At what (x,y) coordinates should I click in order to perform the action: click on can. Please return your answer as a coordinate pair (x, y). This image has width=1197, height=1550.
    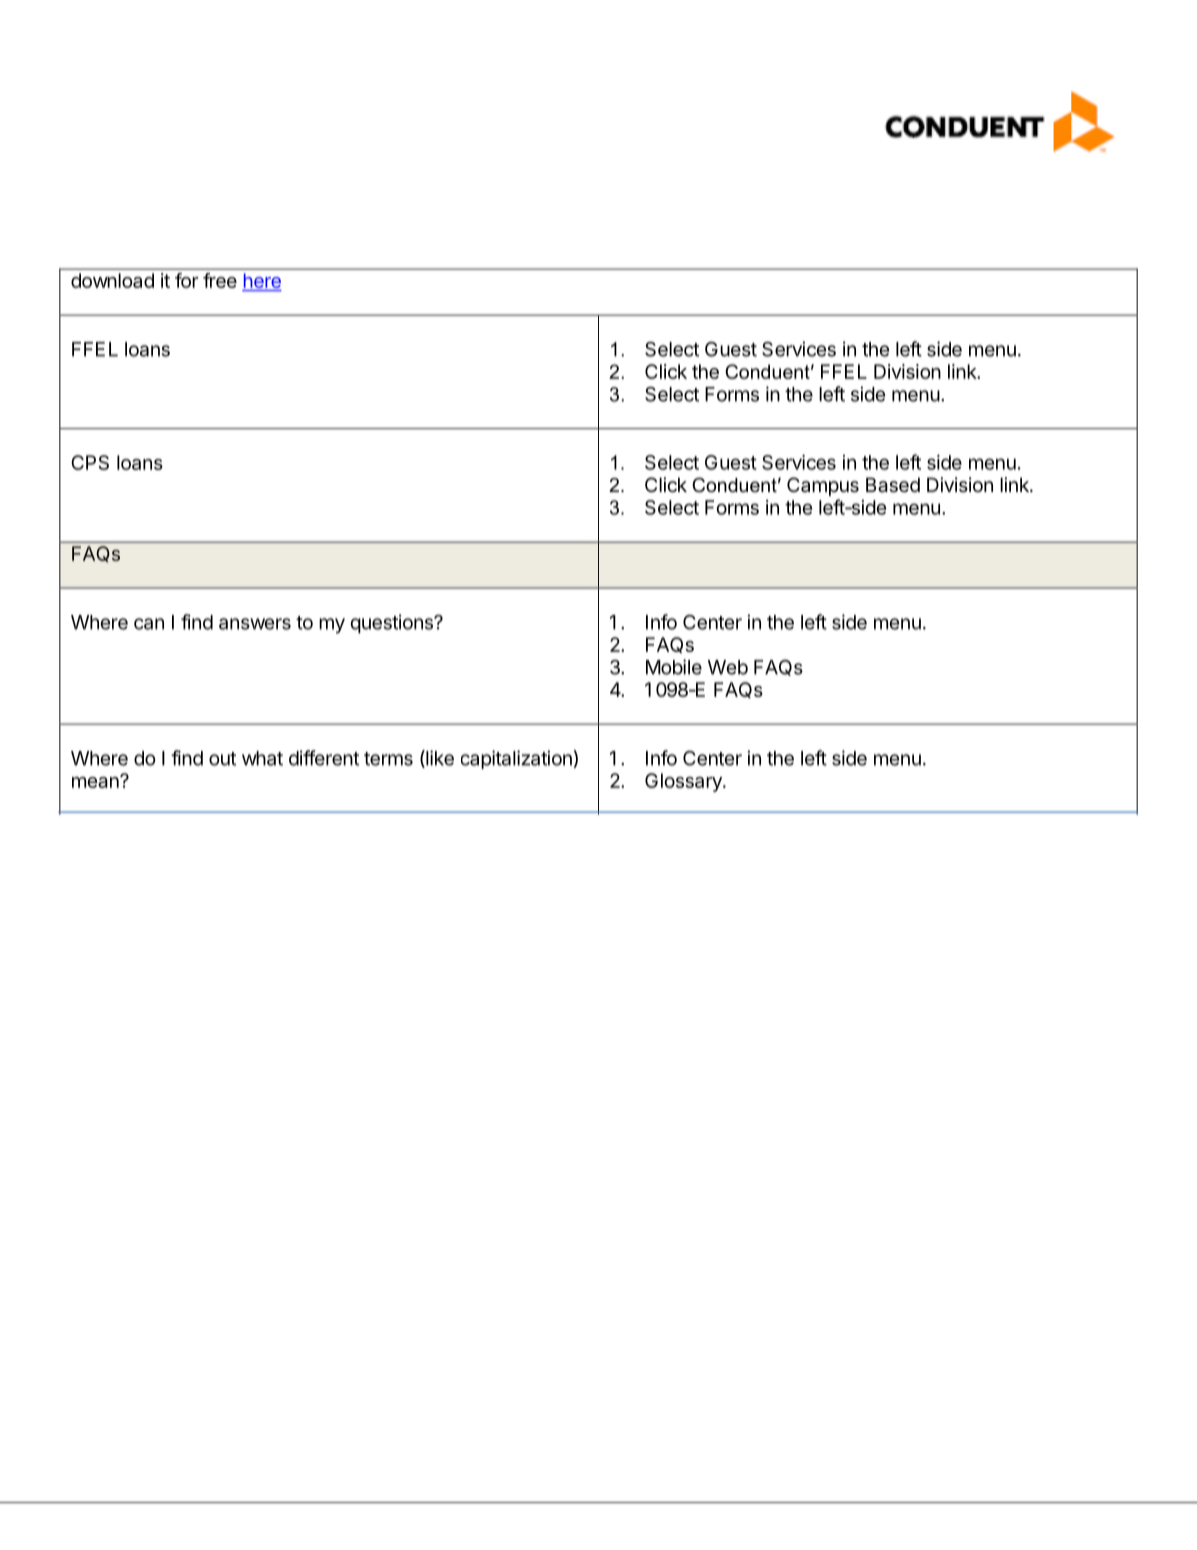
    Looking at the image, I should click on (149, 624).
